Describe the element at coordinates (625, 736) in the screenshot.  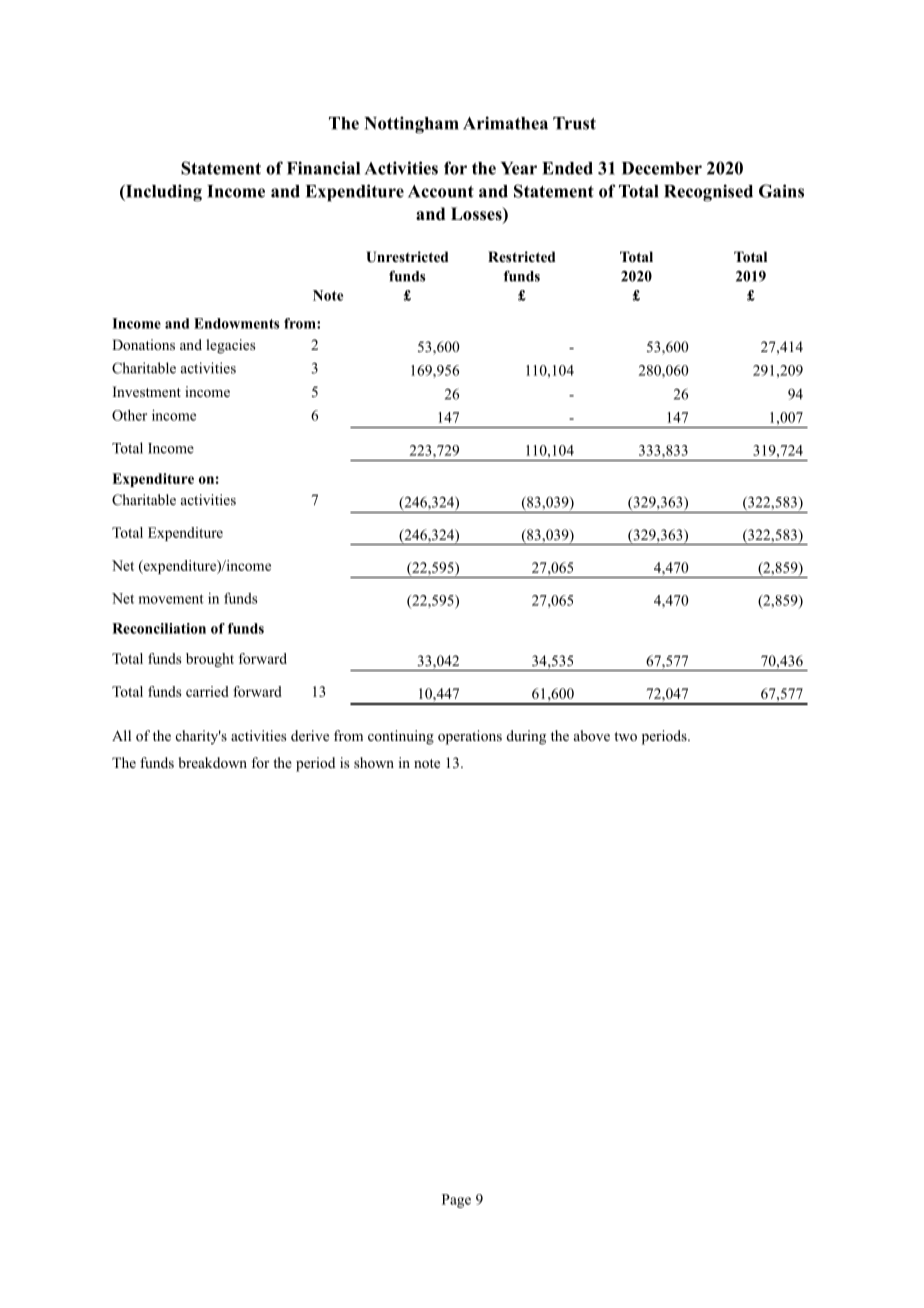
I see `two` at that location.
